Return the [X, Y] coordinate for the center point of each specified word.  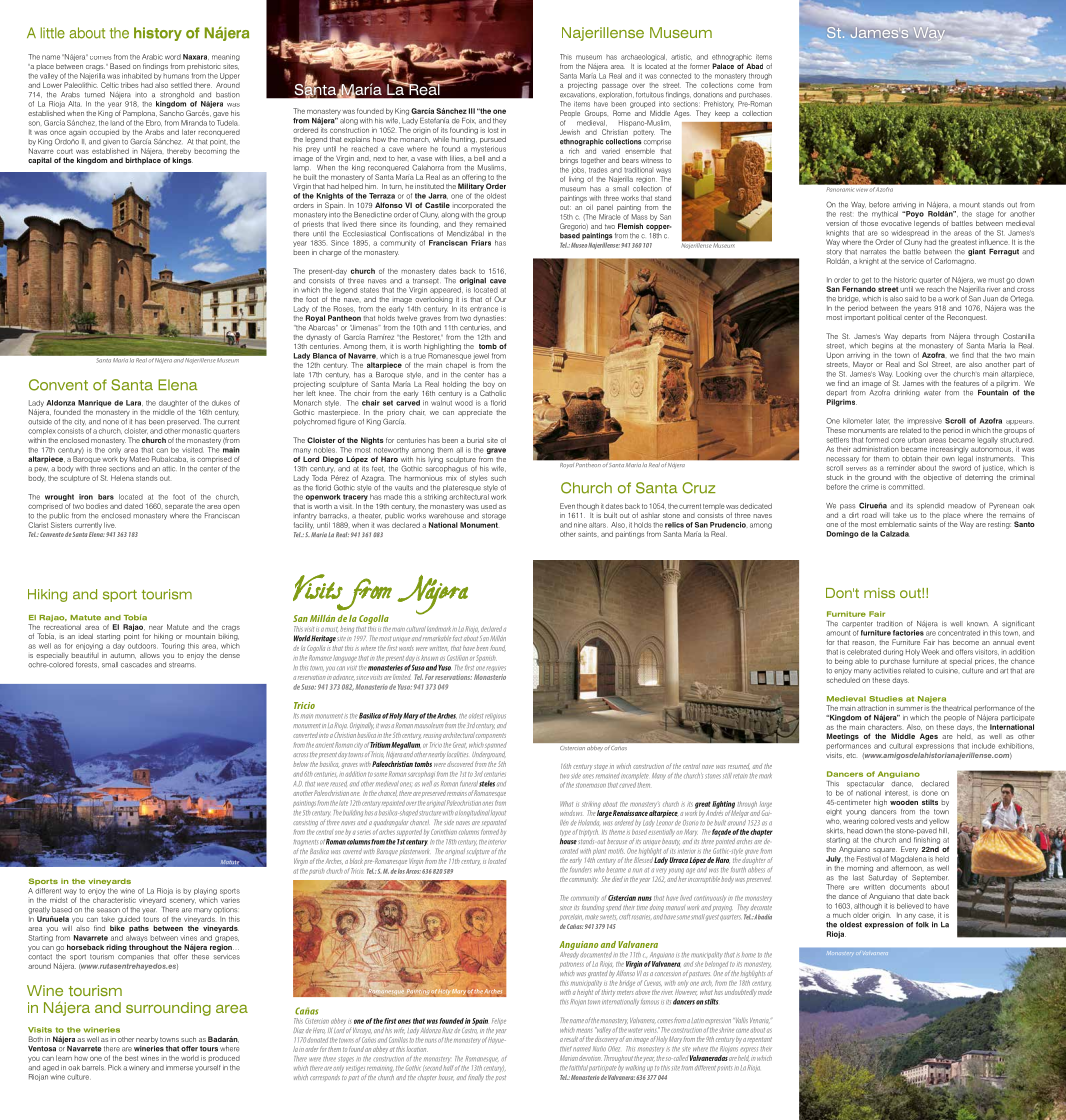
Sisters [61, 525]
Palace [723, 66]
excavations [578, 93]
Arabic [152, 57]
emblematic [897, 524]
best [131, 1058]
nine [580, 525]
